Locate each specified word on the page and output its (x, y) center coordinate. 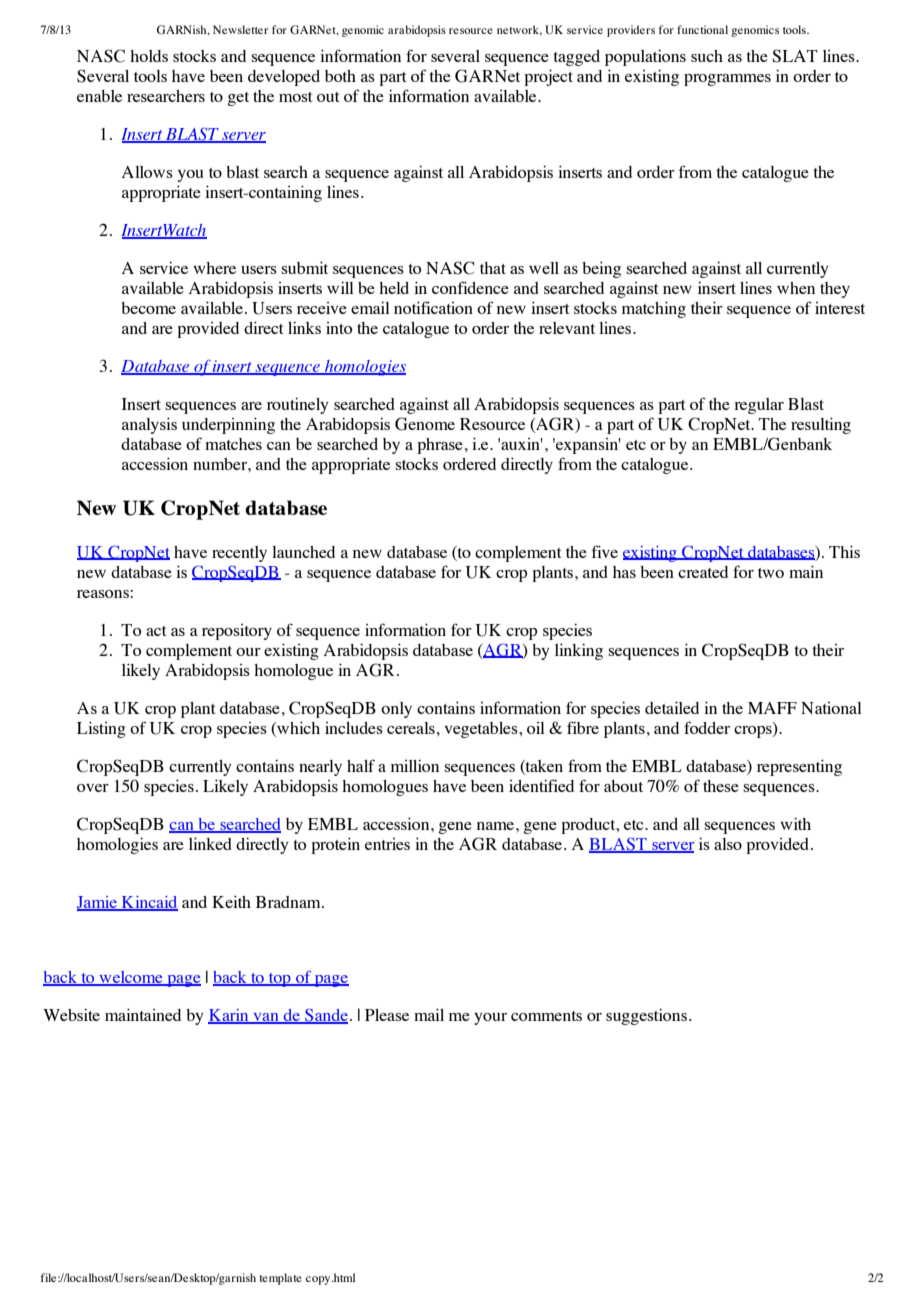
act (156, 631)
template (280, 1279)
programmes (727, 80)
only (396, 710)
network (519, 30)
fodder (707, 727)
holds (149, 56)
